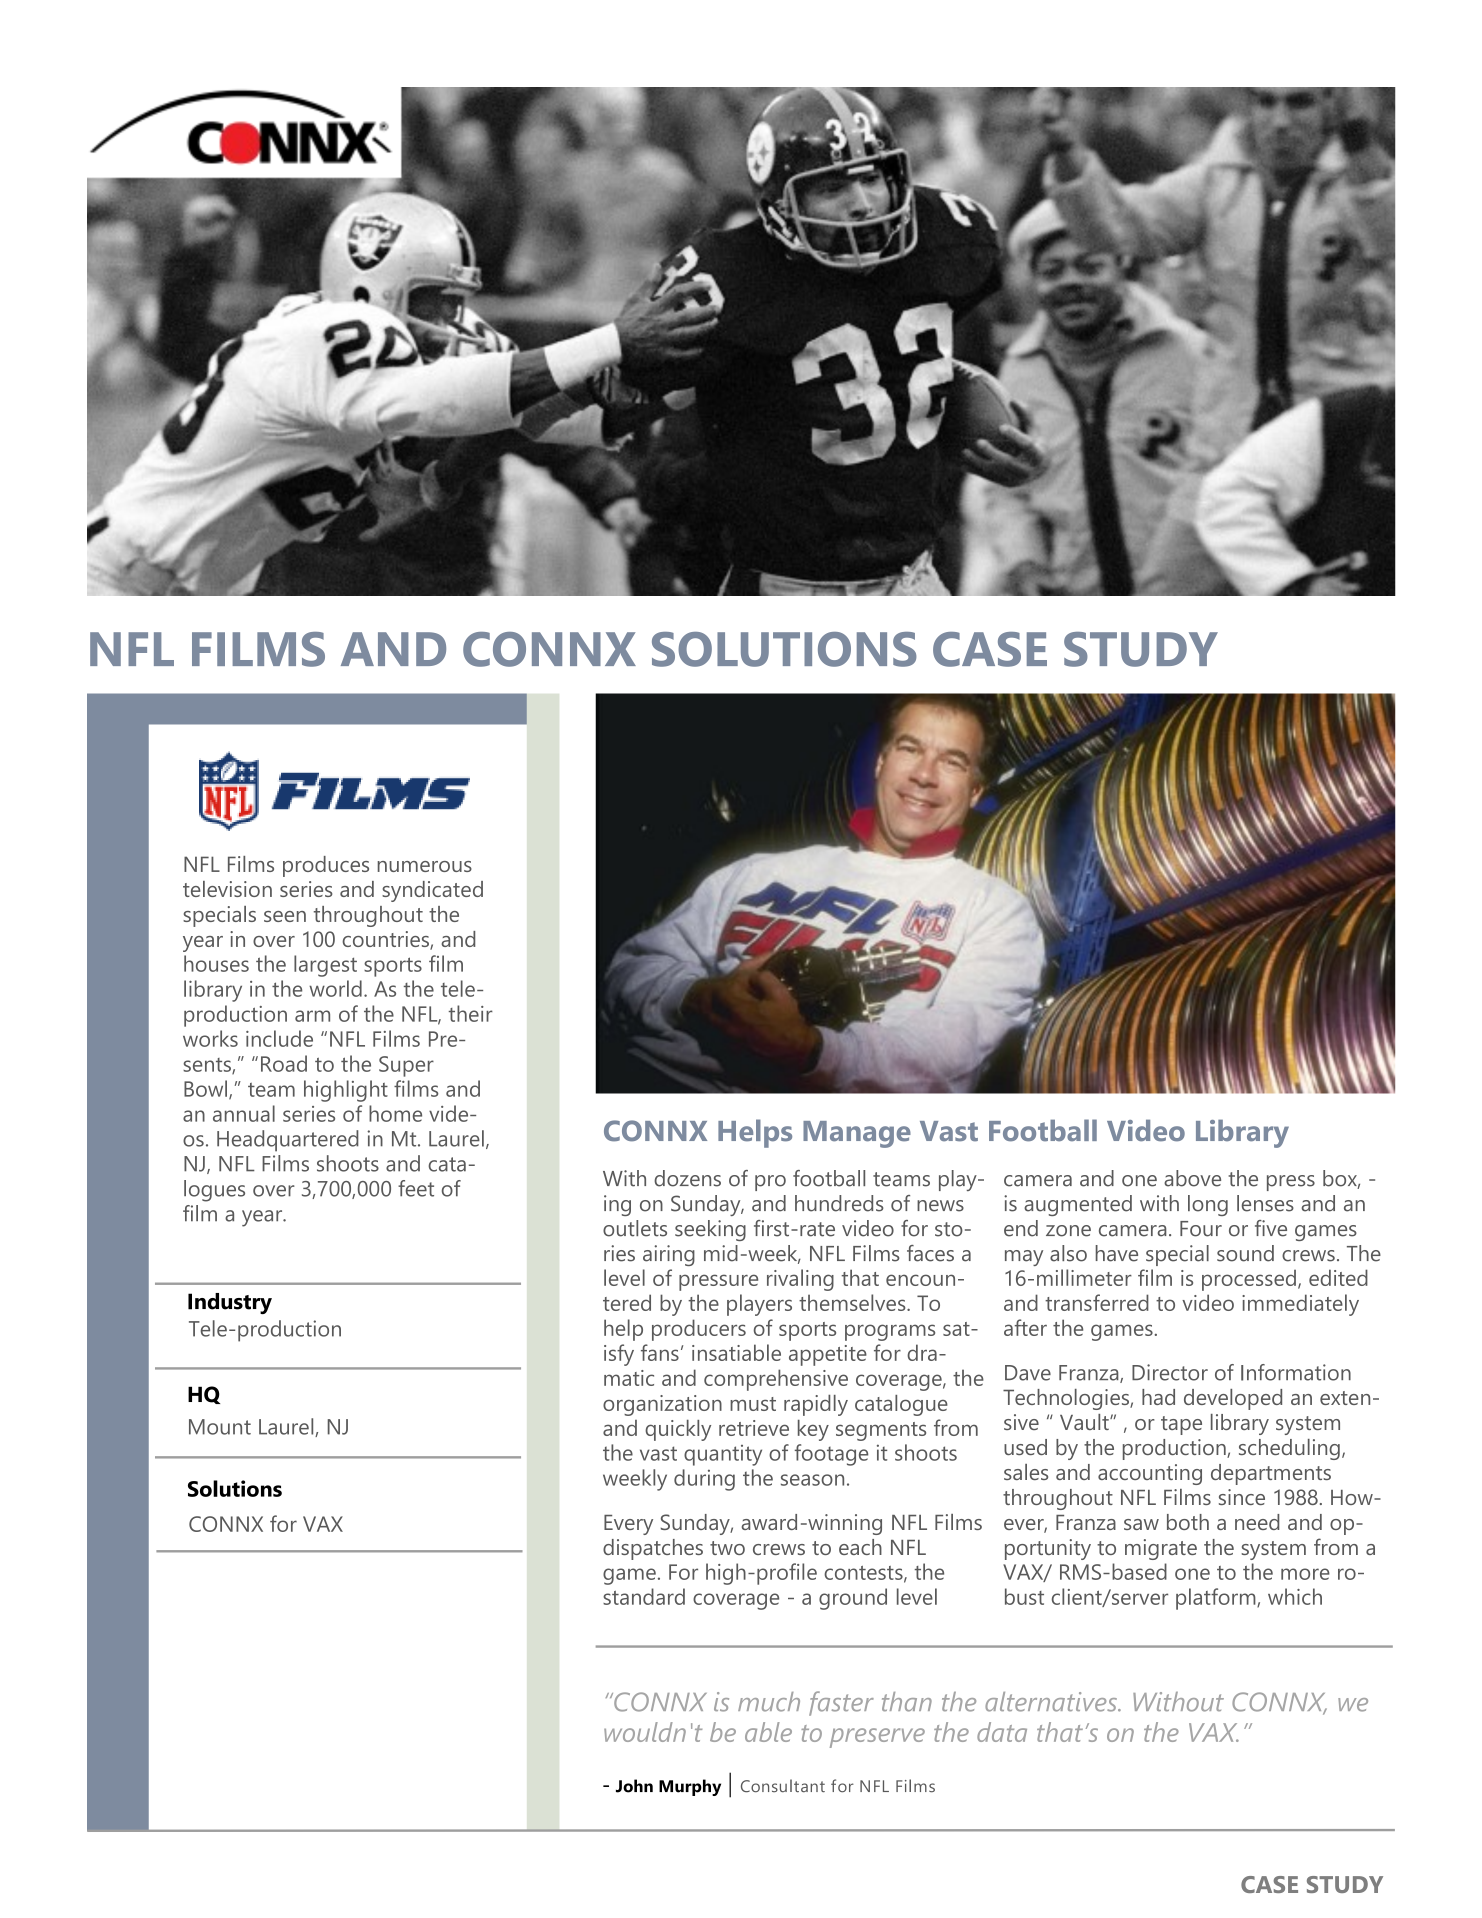 The height and width of the screenshot is (1918, 1482). Describe the element at coordinates (1192, 1178) in the screenshot. I see `above` at that location.
